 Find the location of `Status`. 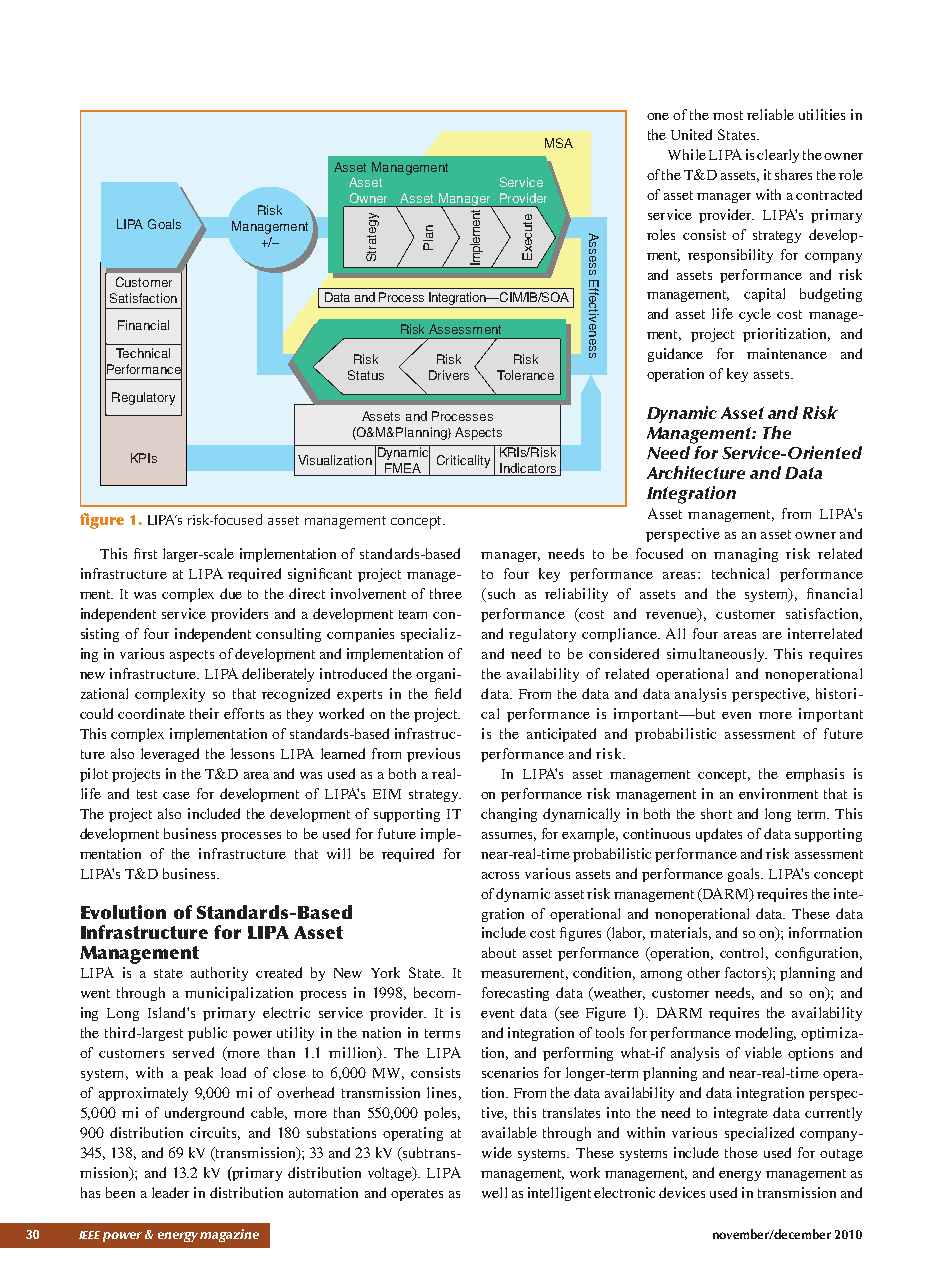

Status is located at coordinates (366, 375).
